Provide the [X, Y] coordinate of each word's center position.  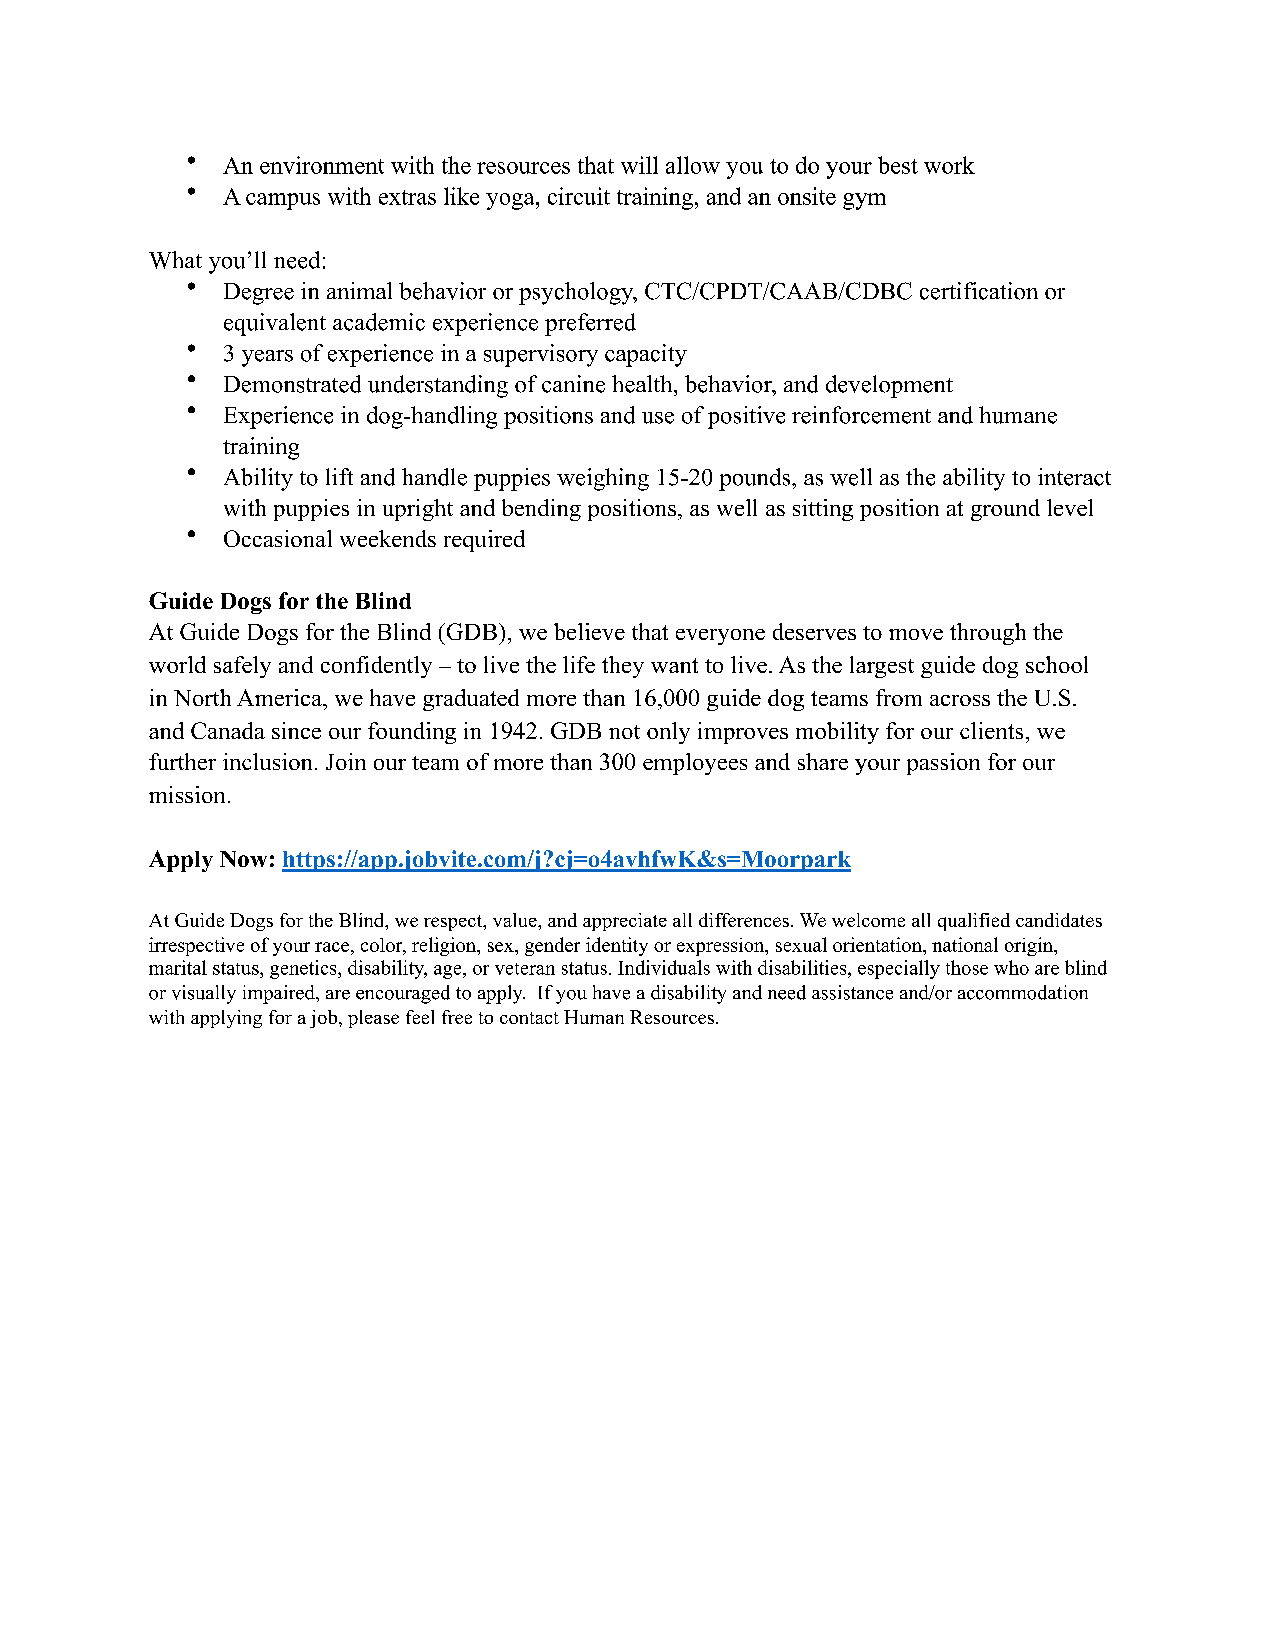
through [988, 634]
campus [283, 201]
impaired [280, 994]
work [949, 165]
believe [589, 631]
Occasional [278, 538]
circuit [579, 196]
